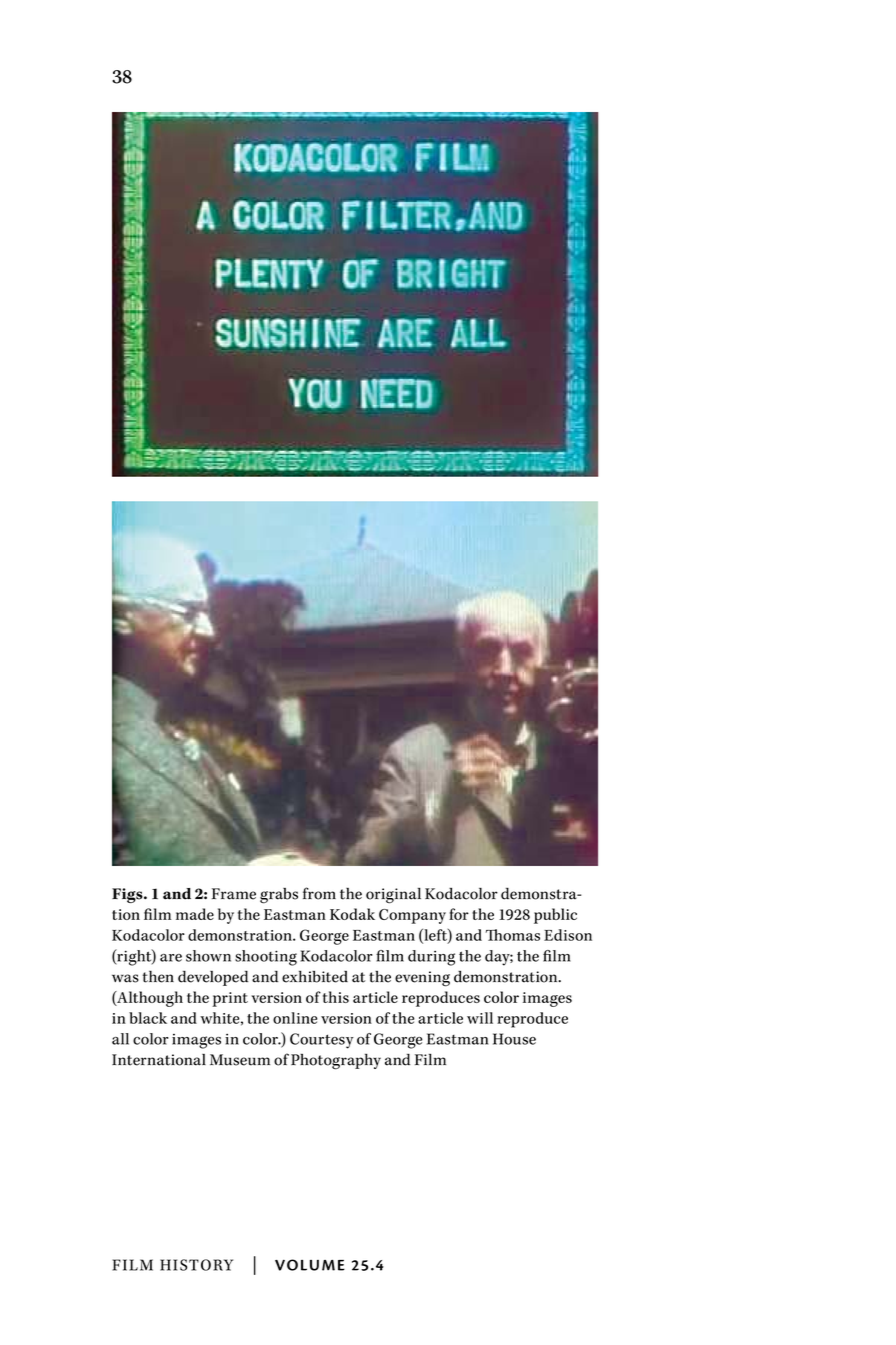 The height and width of the screenshot is (1345, 896). What do you see at coordinates (196, 1265) in the screenshot?
I see `HISTORY` at bounding box center [196, 1265].
